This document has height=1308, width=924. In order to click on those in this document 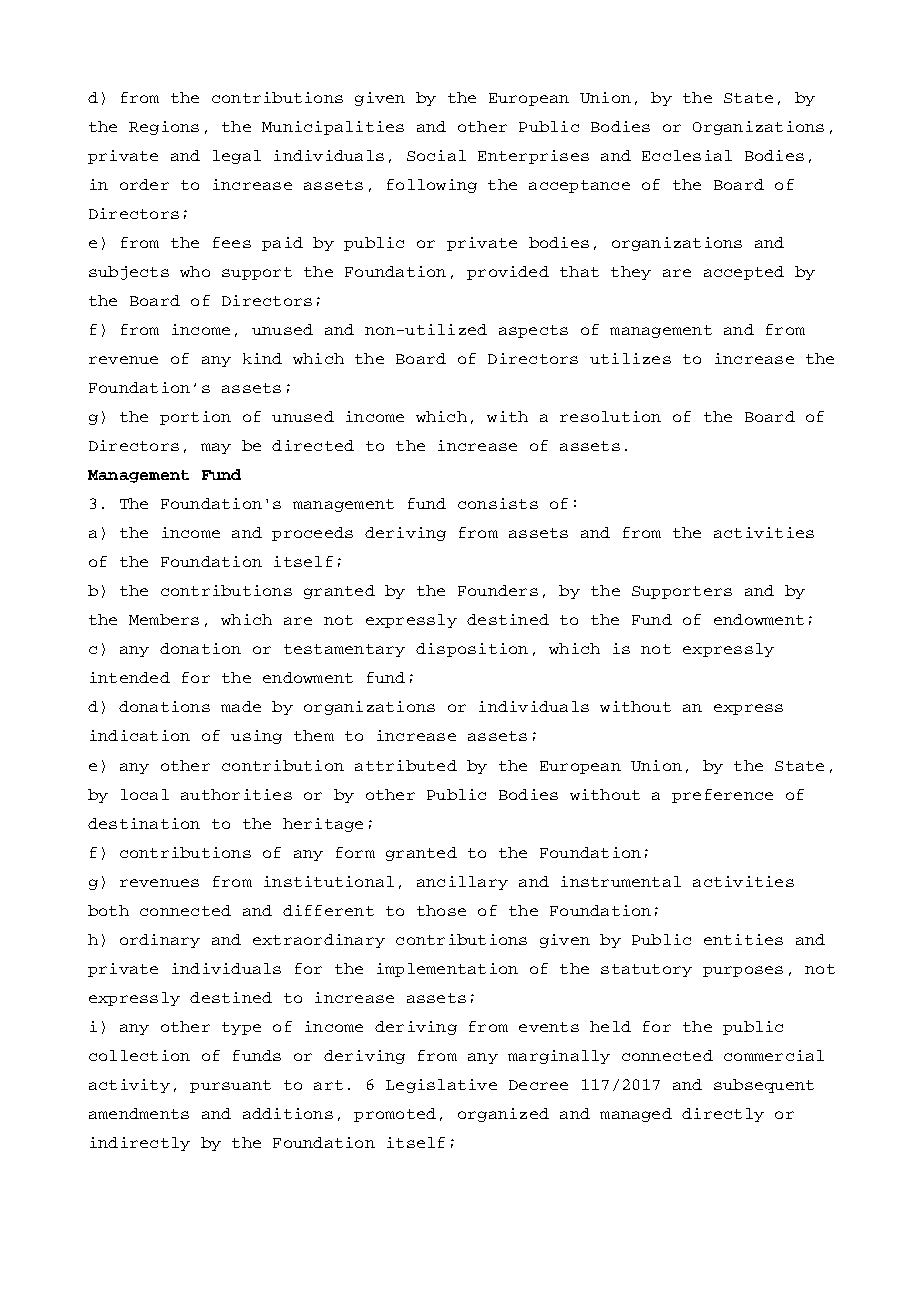, I will do `click(441, 910)`.
